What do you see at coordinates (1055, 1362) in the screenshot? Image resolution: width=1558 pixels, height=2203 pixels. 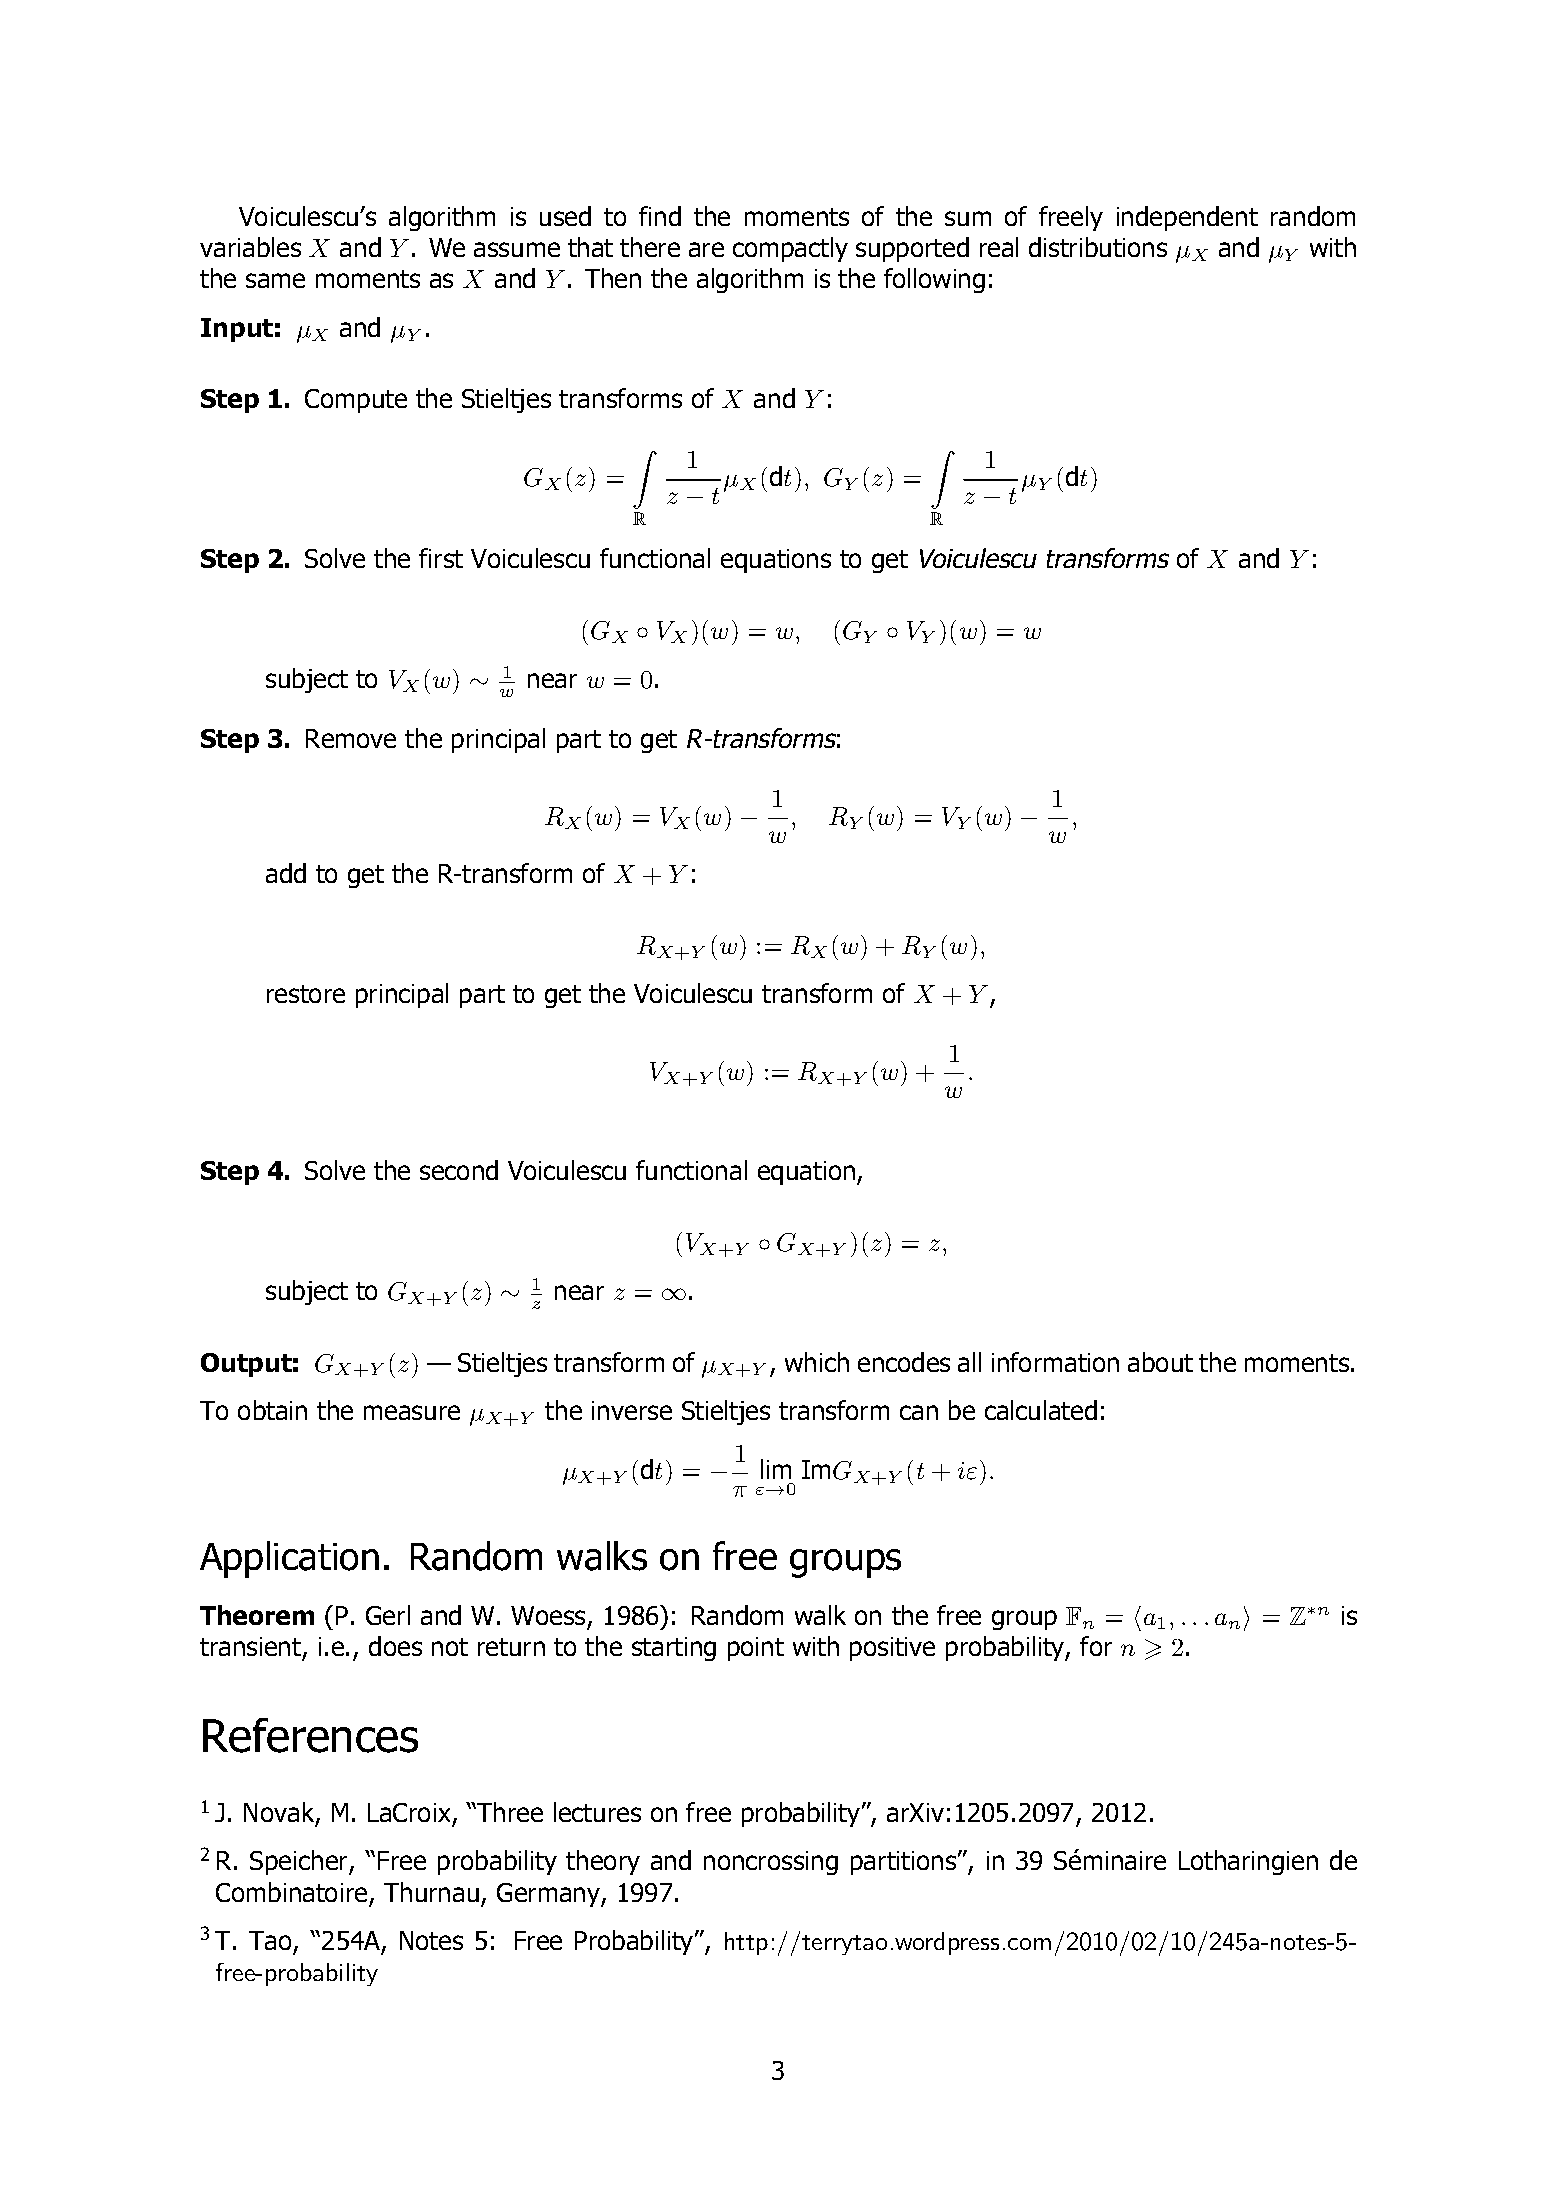 I see `information` at bounding box center [1055, 1362].
